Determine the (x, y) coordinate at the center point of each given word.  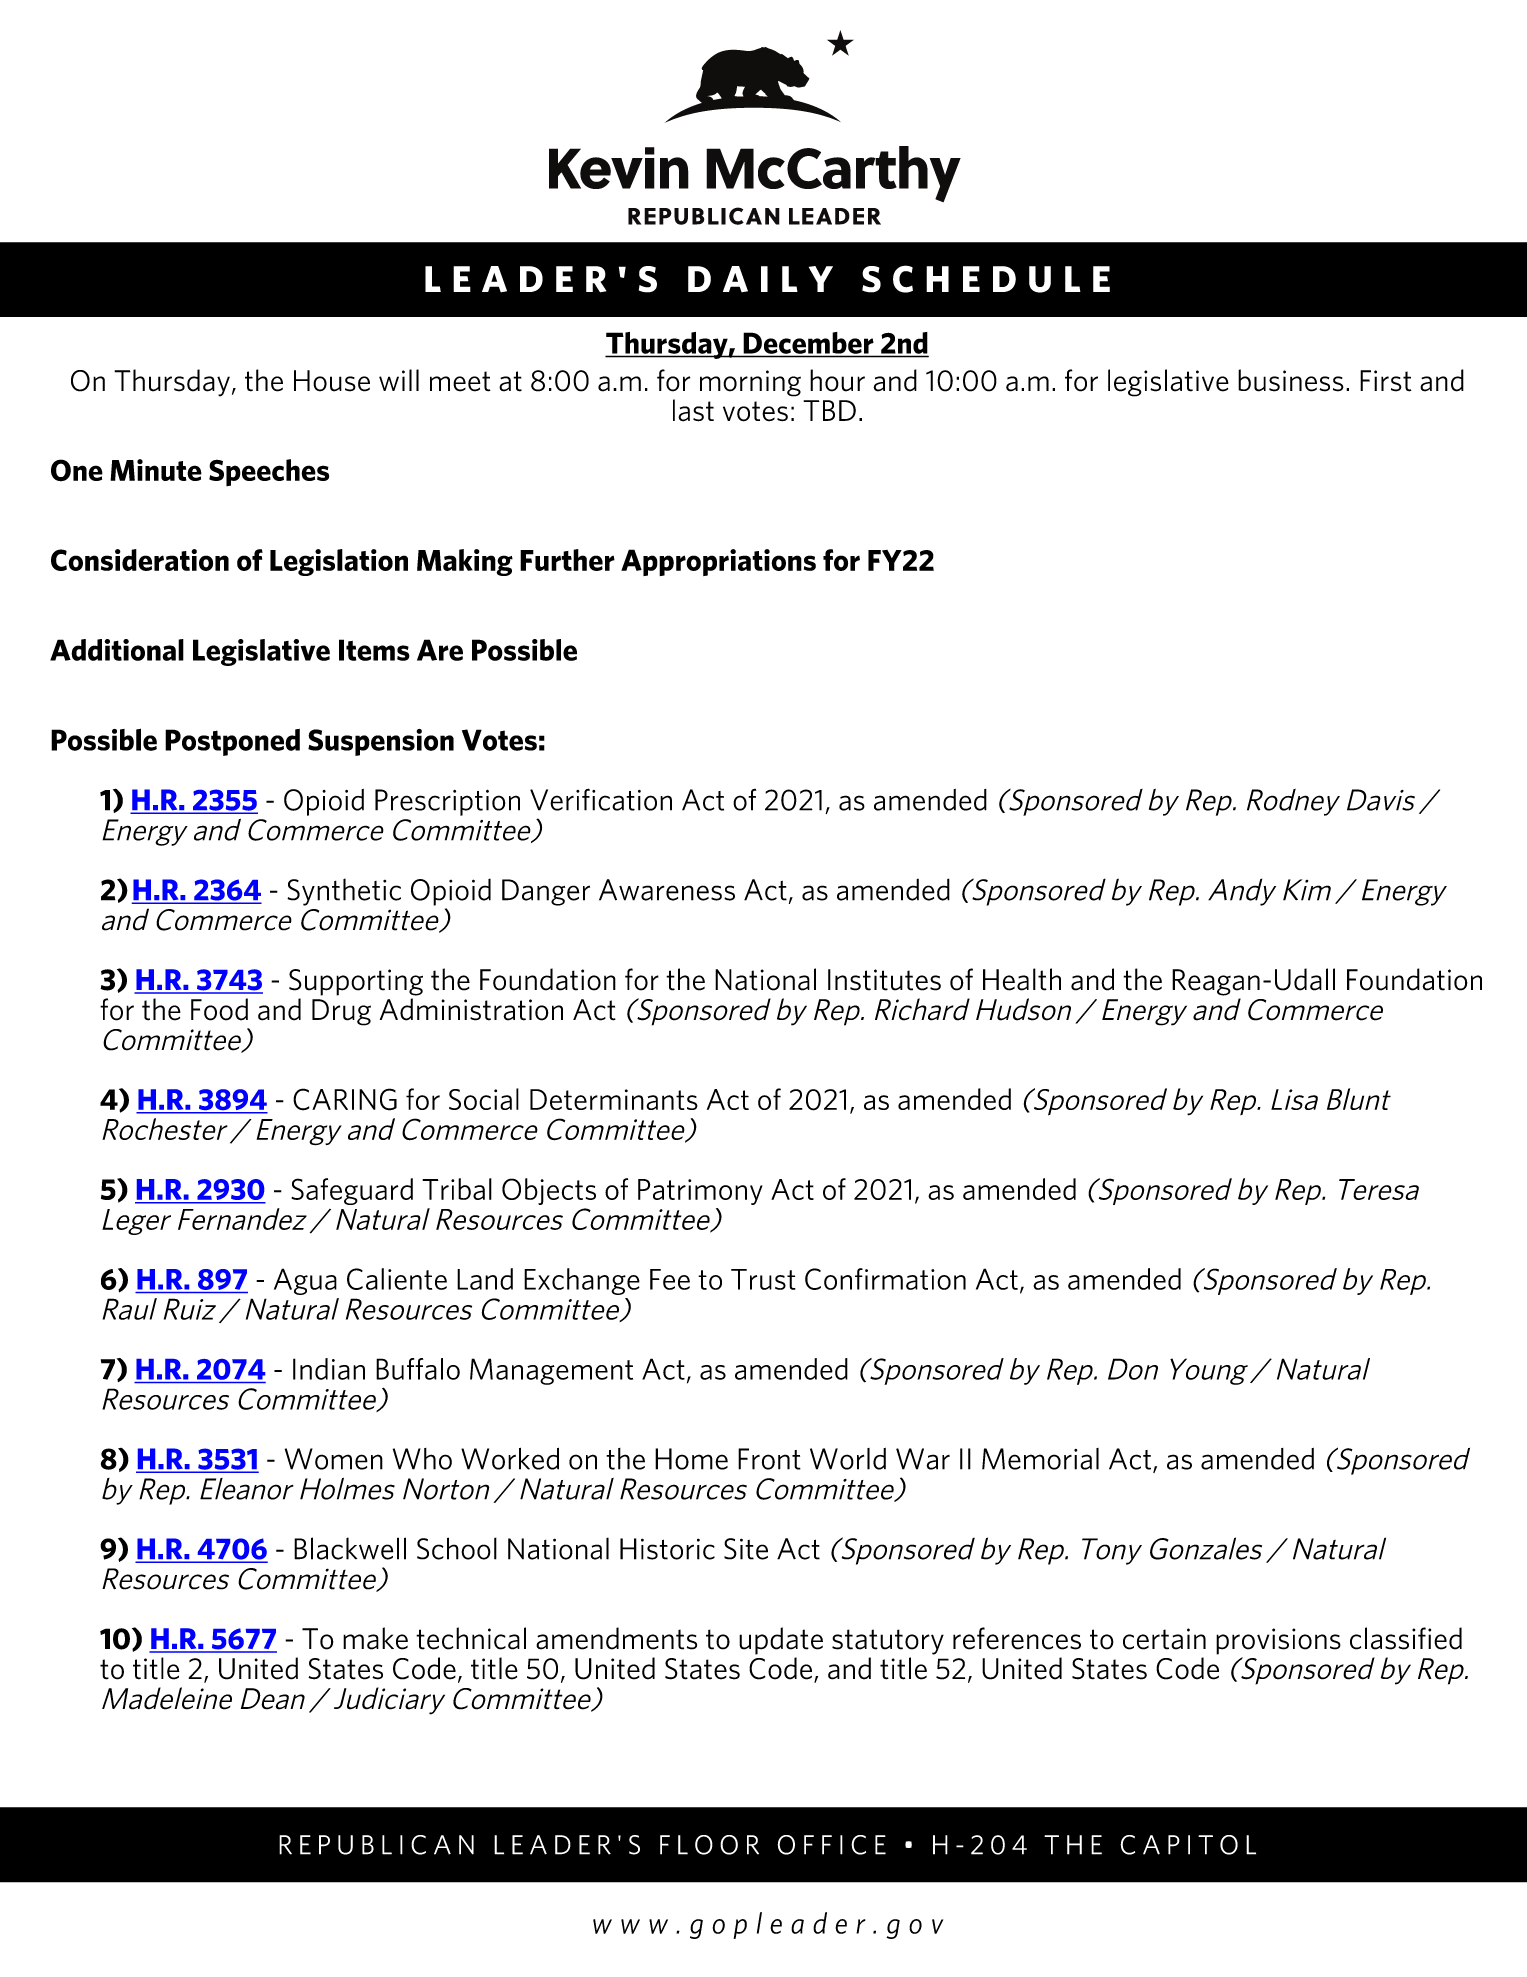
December (809, 343)
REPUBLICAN (376, 1845)
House (332, 381)
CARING (345, 1099)
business (1291, 380)
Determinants (614, 1099)
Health (1022, 979)
